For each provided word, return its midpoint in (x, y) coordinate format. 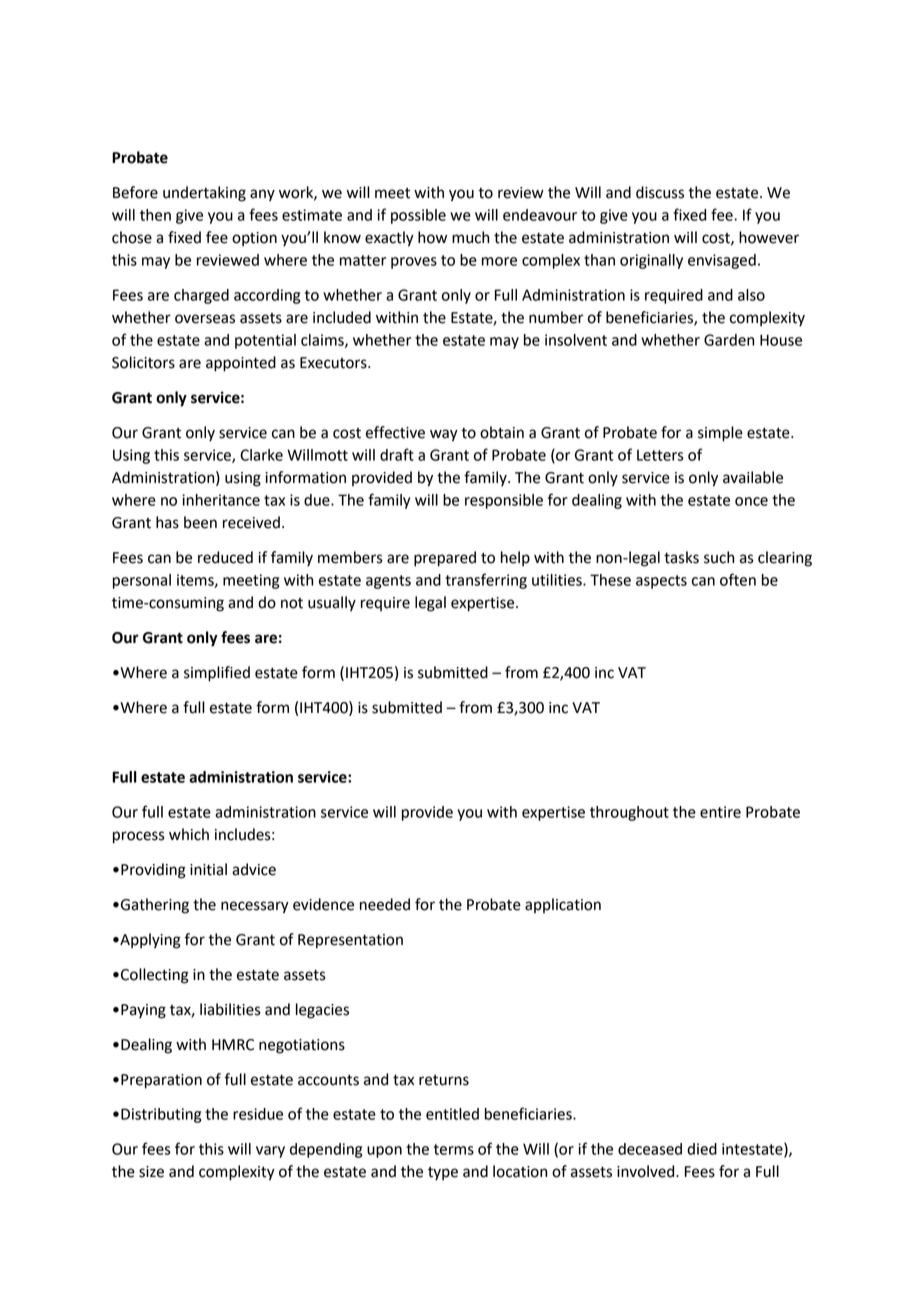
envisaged (722, 261)
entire (720, 812)
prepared (445, 559)
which (189, 834)
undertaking (204, 194)
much (470, 237)
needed (385, 904)
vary (270, 1152)
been (200, 522)
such (719, 557)
